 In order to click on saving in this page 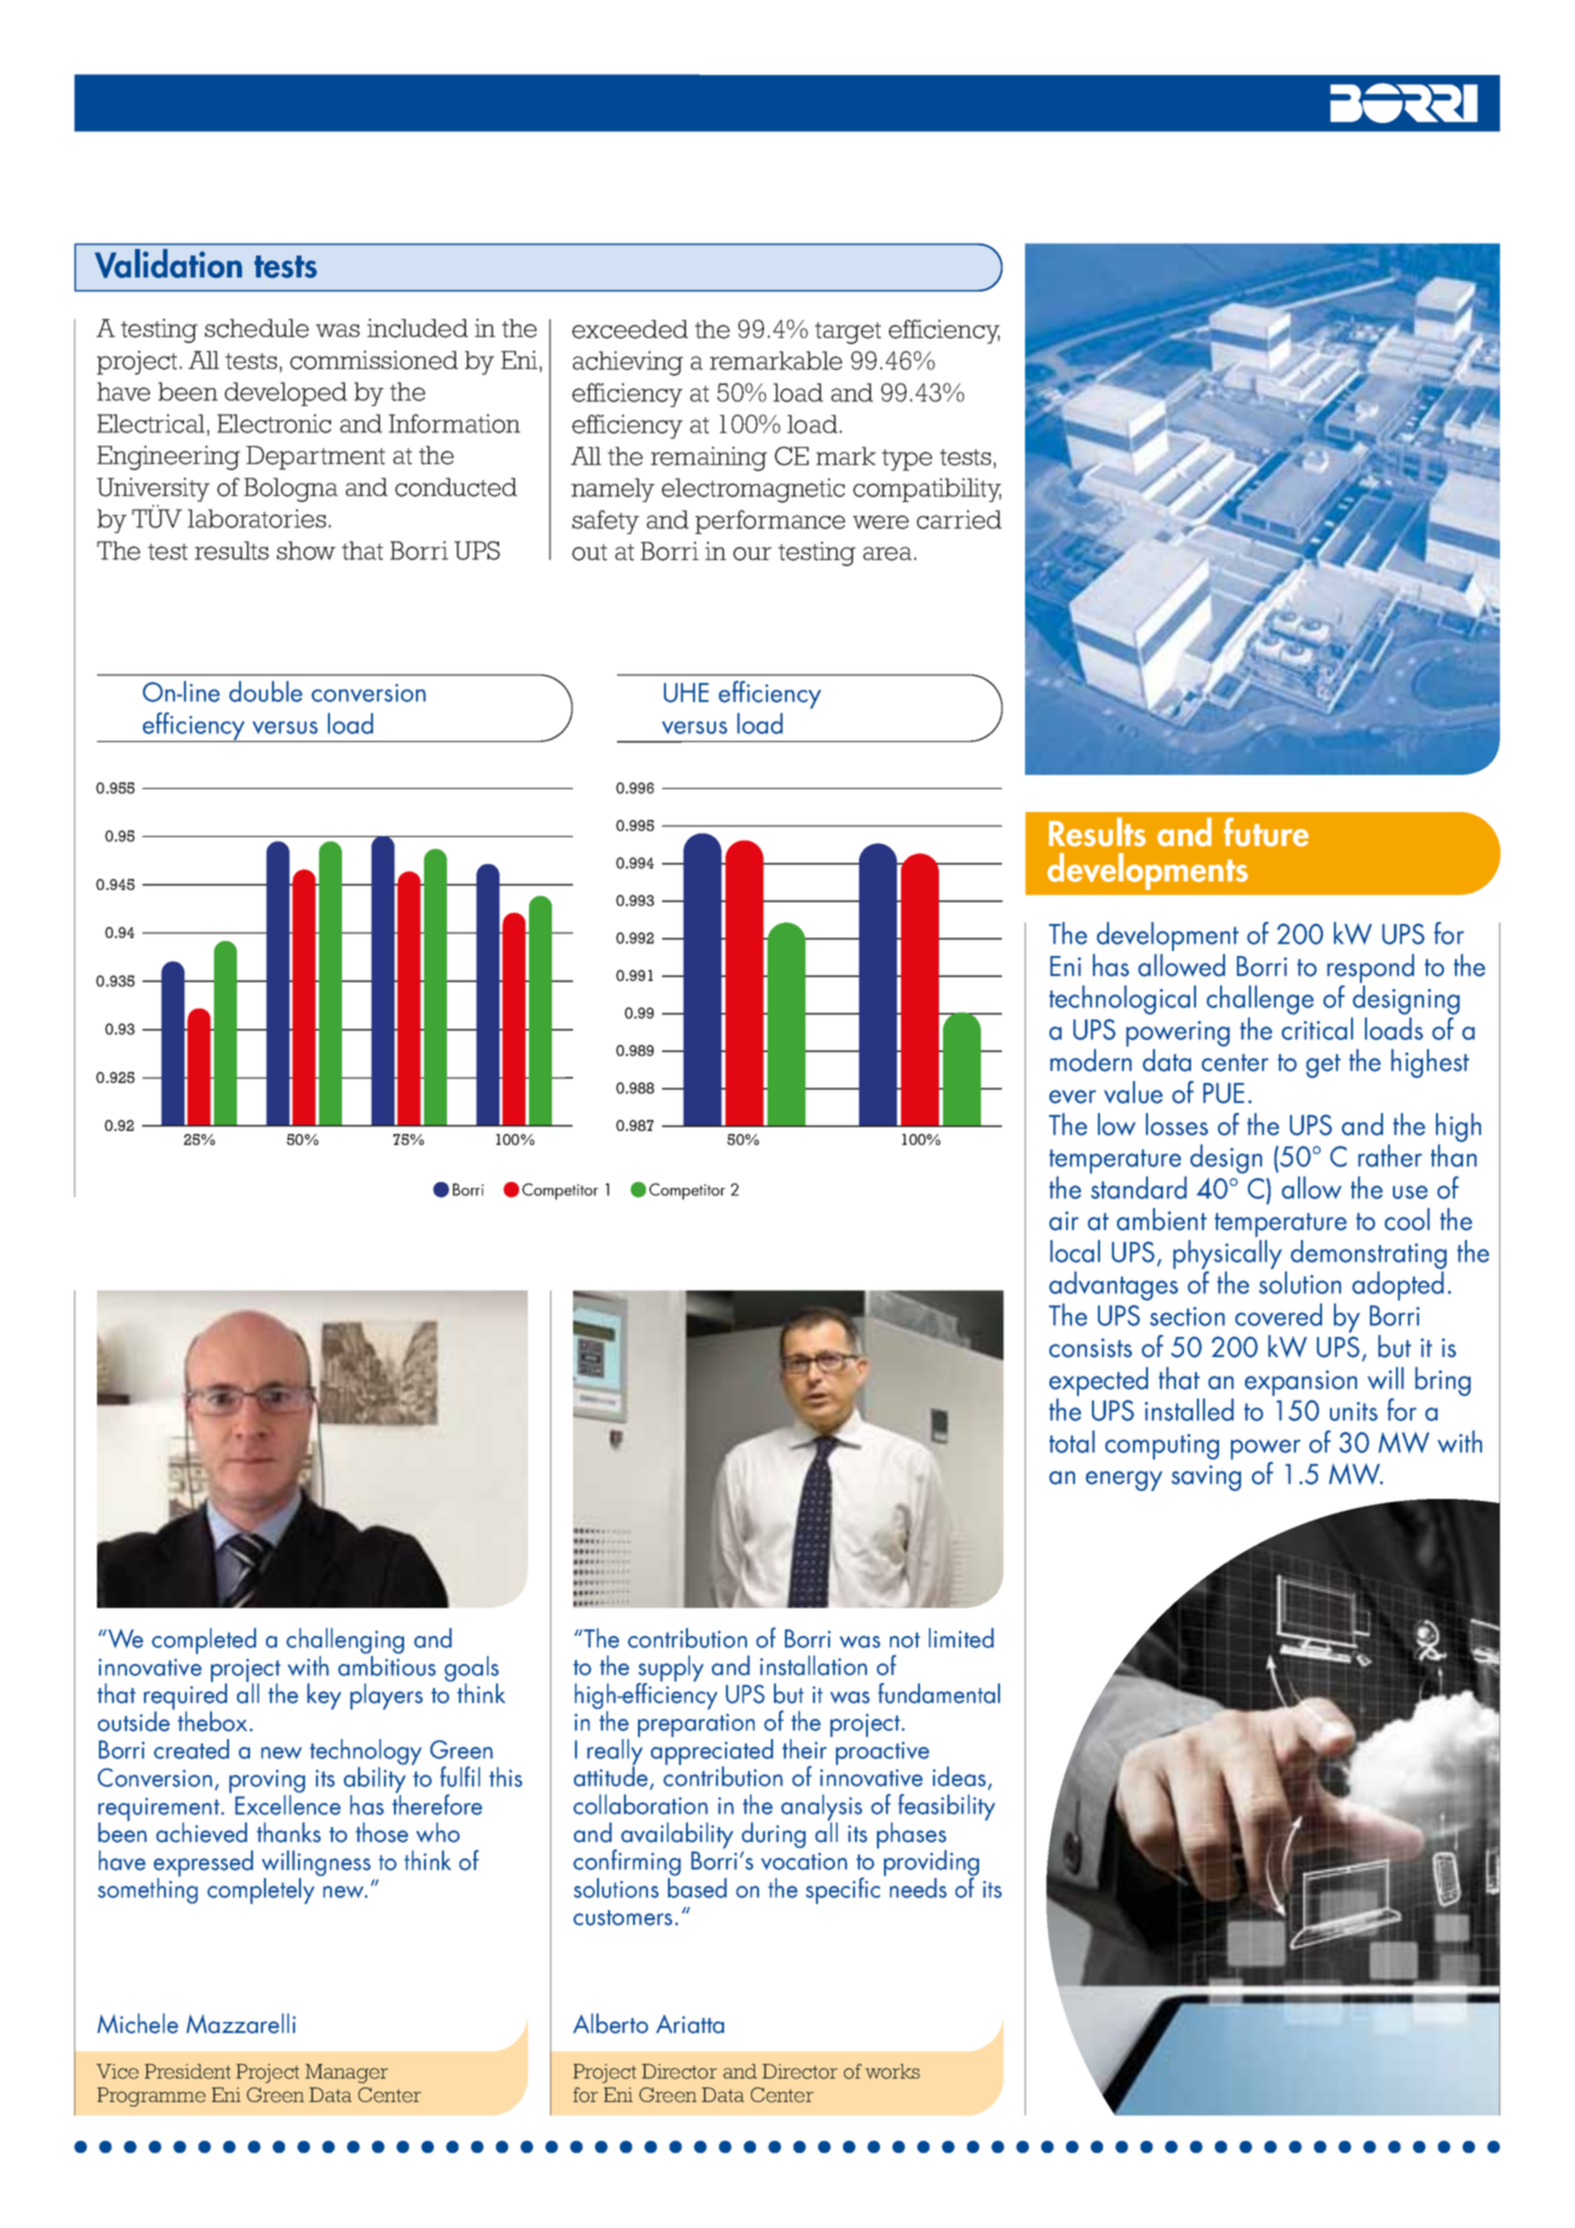, I will do `click(1206, 1478)`.
